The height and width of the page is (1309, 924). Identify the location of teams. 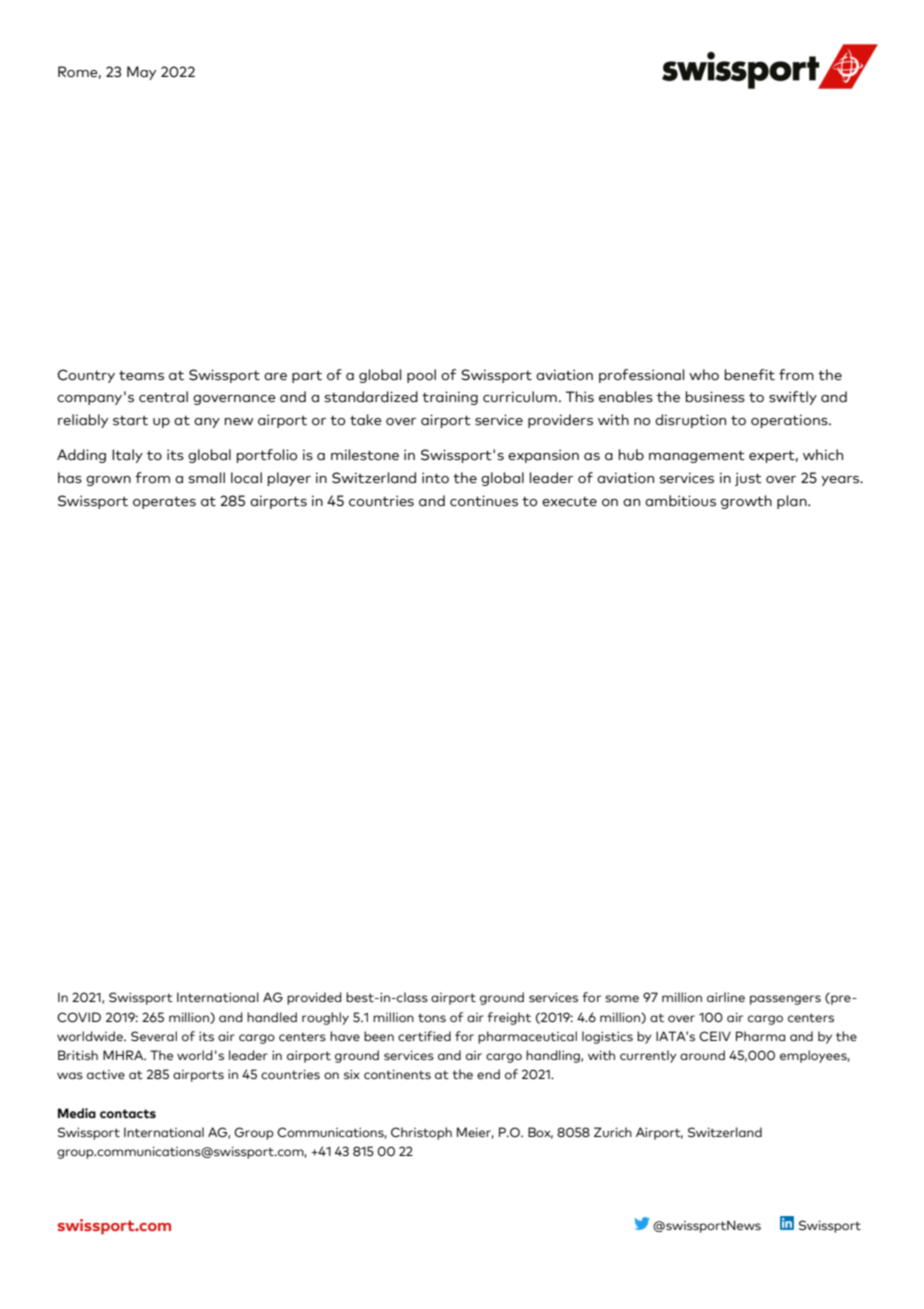
(141, 376).
